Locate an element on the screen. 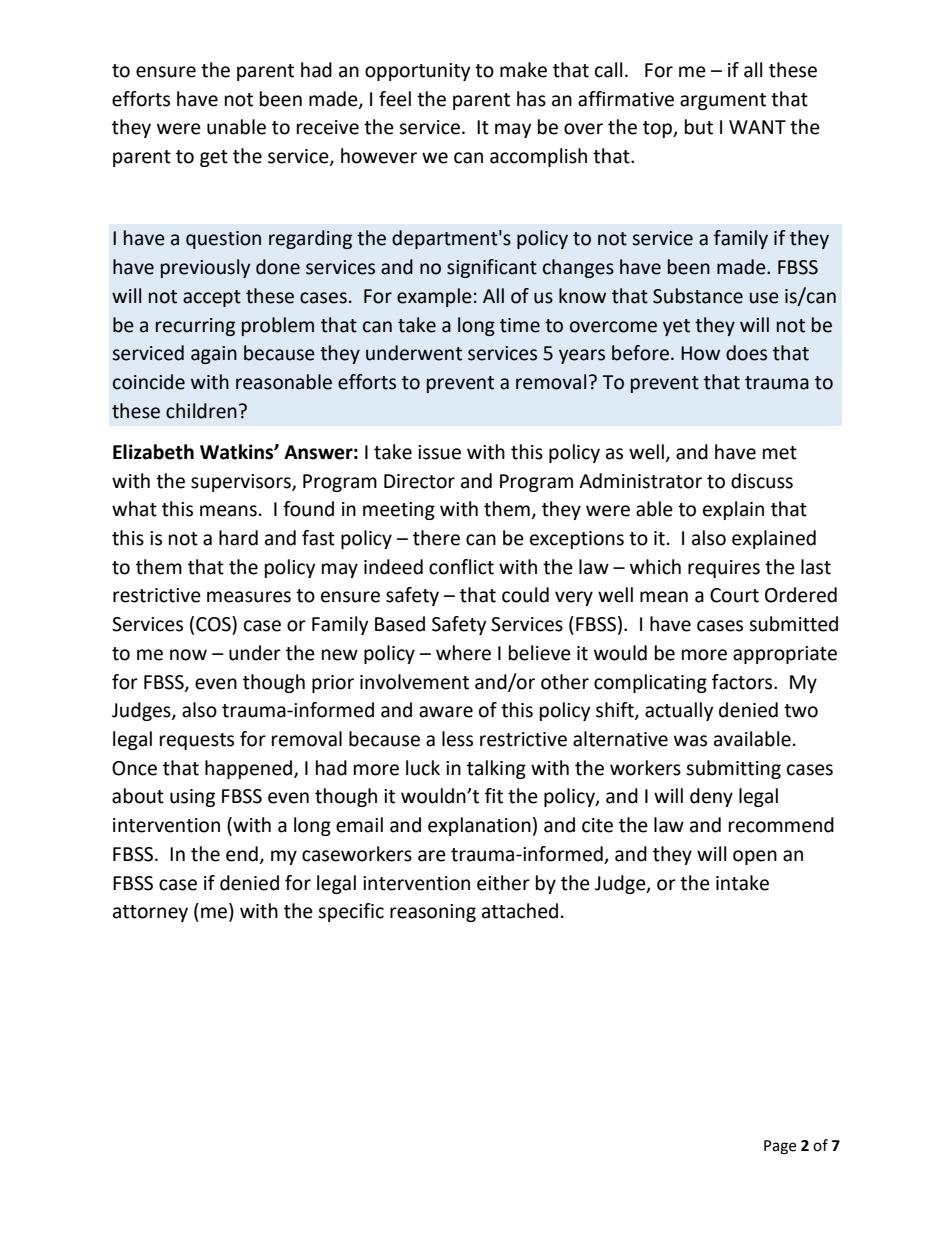 The width and height of the screenshot is (952, 1233). has is located at coordinates (531, 99).
